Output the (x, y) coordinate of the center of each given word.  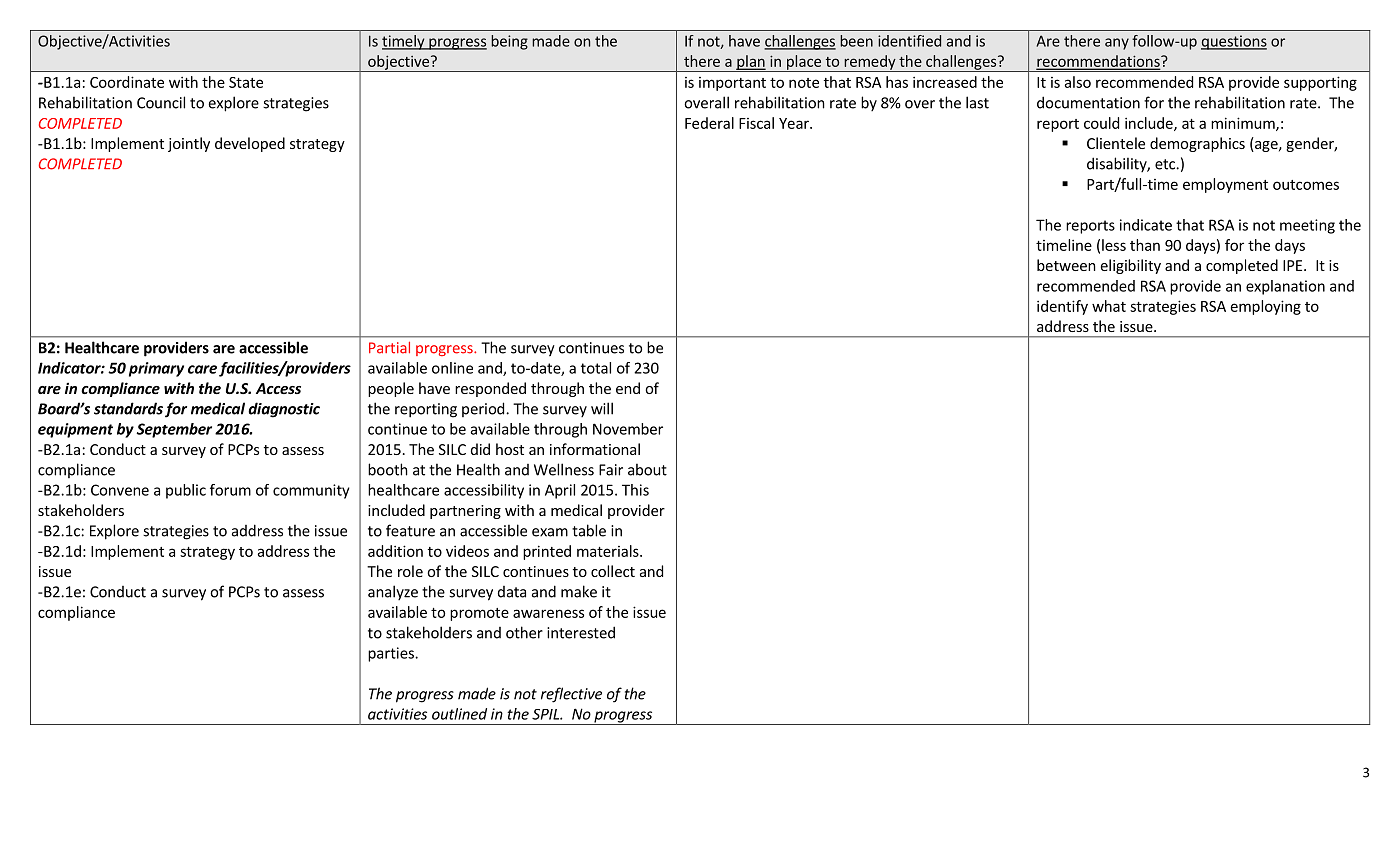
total (596, 368)
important (732, 84)
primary (156, 369)
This (635, 490)
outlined (459, 714)
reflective (571, 695)
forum (230, 490)
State (246, 82)
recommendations (1099, 62)
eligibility (1131, 266)
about (647, 469)
